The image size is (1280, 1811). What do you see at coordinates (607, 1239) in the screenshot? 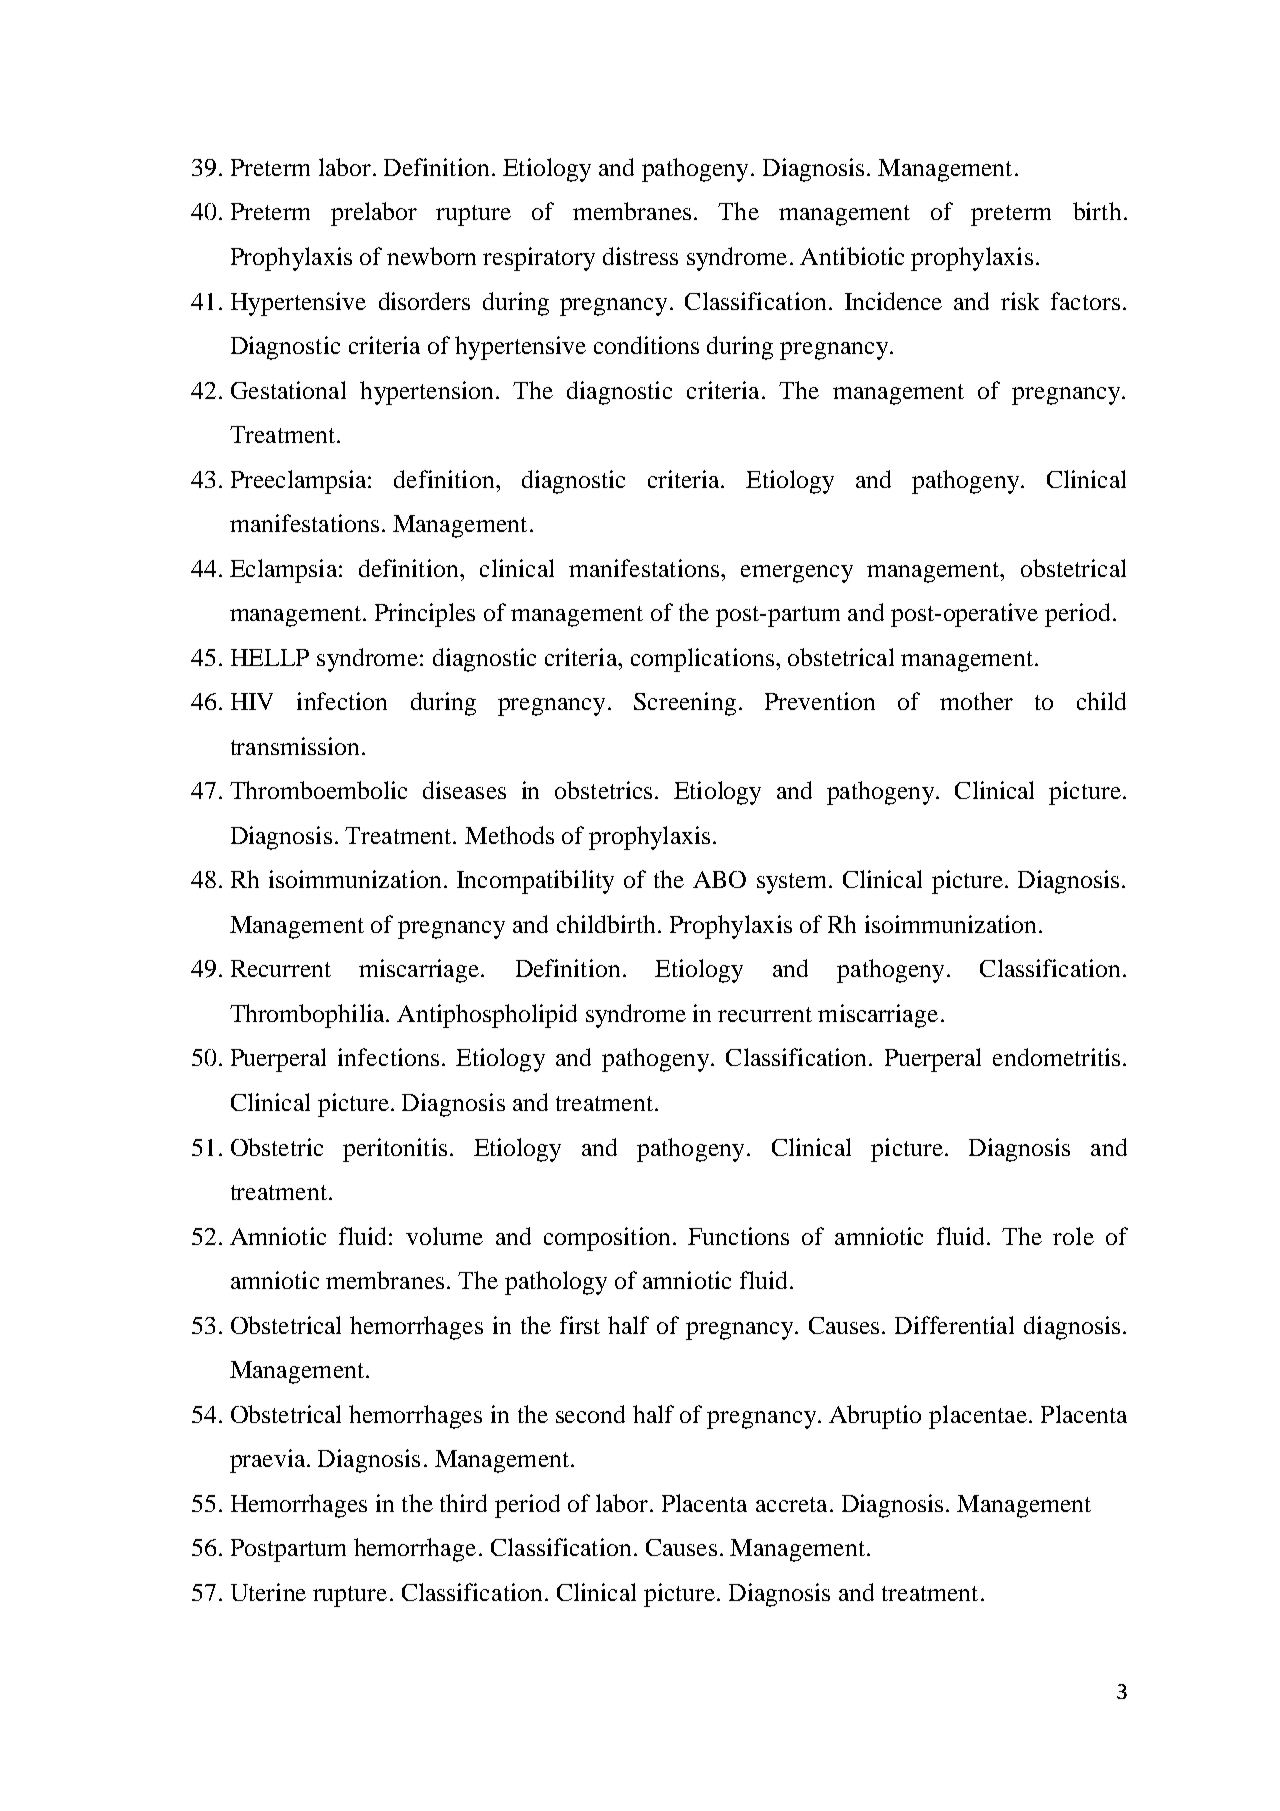
I see `composition` at bounding box center [607, 1239].
